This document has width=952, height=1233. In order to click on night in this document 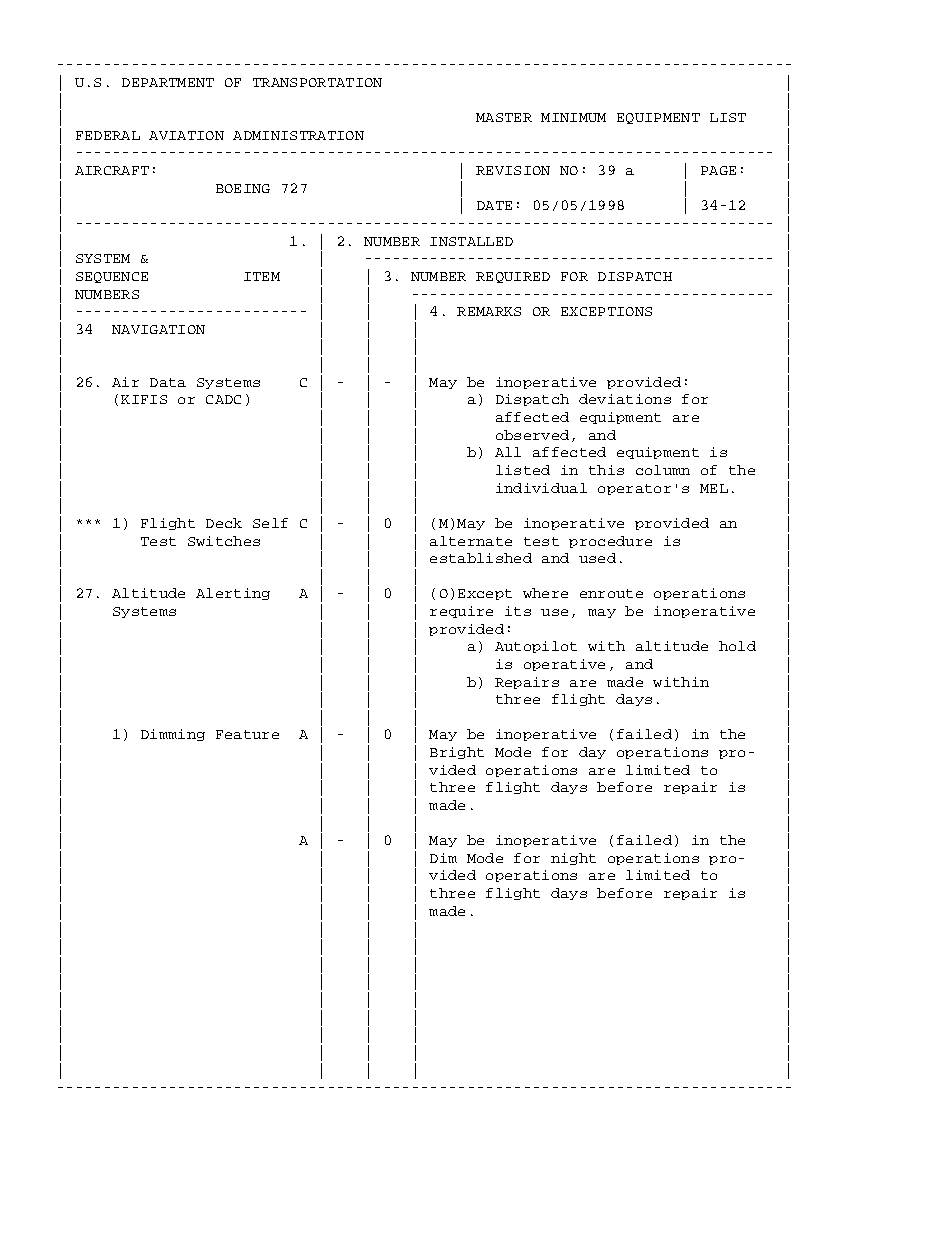, I will do `click(573, 859)`.
